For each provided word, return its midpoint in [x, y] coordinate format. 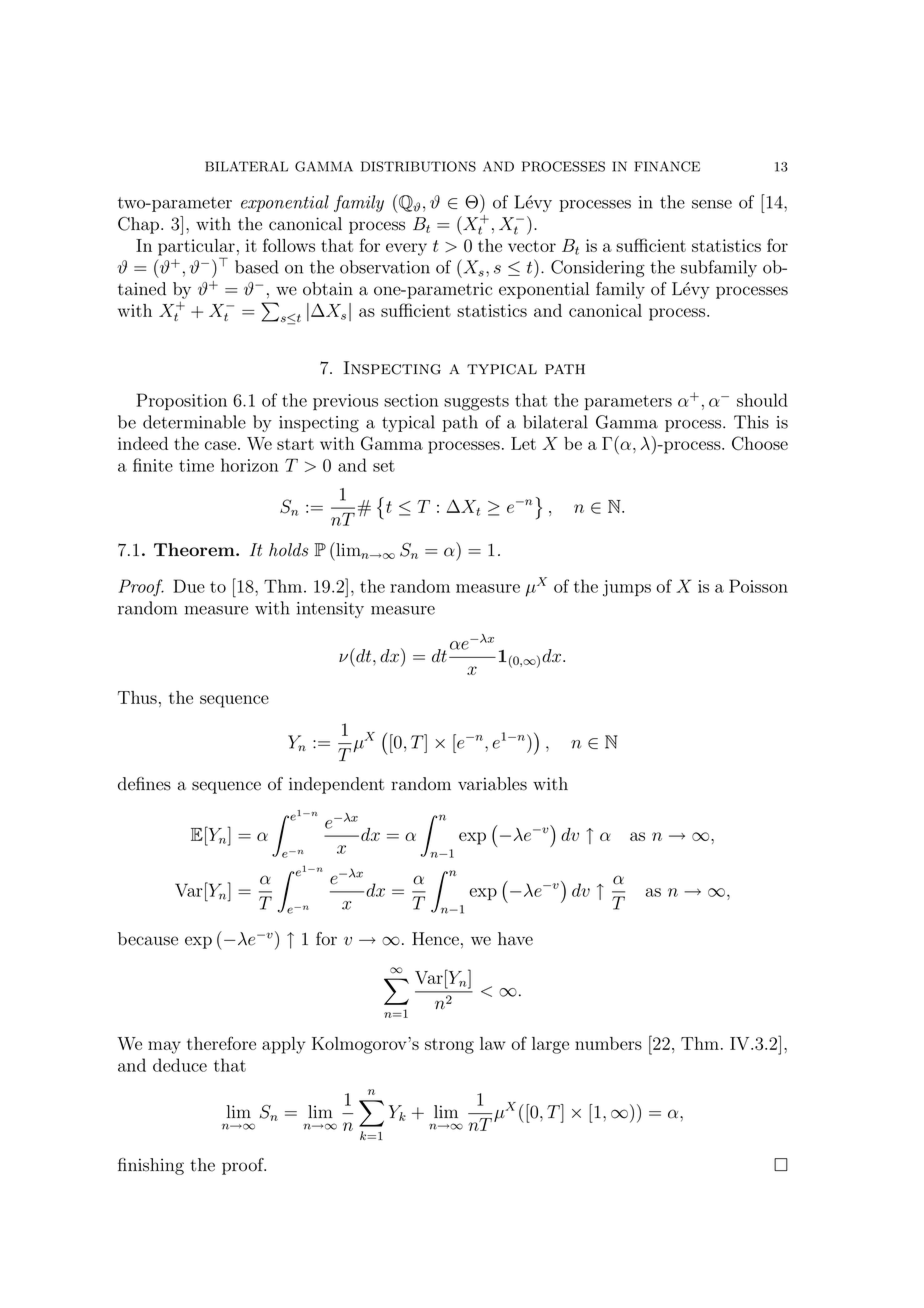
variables [492, 784]
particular [196, 248]
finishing [151, 1166]
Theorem [195, 550]
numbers [608, 1043]
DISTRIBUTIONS [418, 166]
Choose [760, 443]
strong [449, 1046]
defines [144, 784]
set [384, 466]
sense [712, 204]
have [515, 939]
